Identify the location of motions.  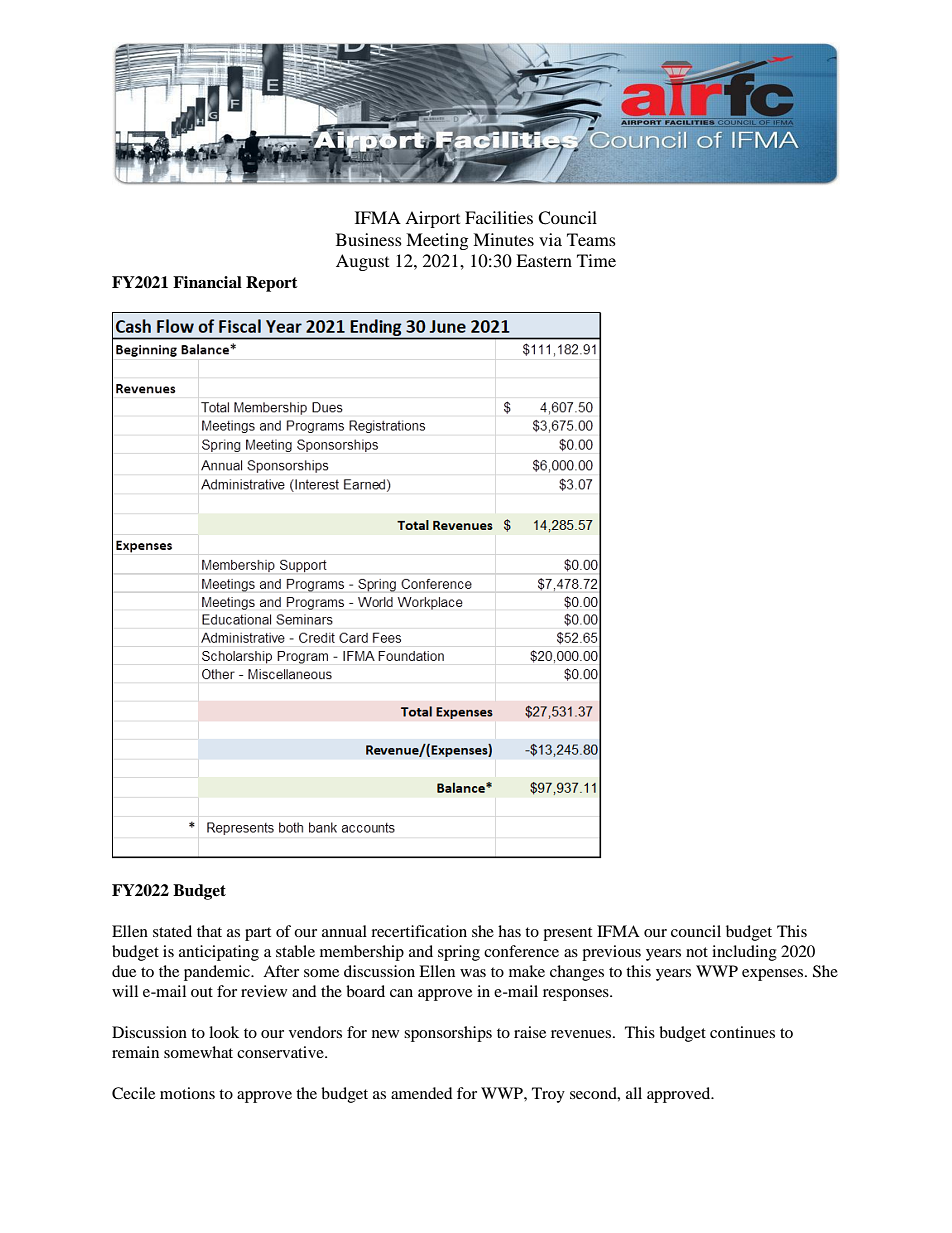
(187, 1093).
